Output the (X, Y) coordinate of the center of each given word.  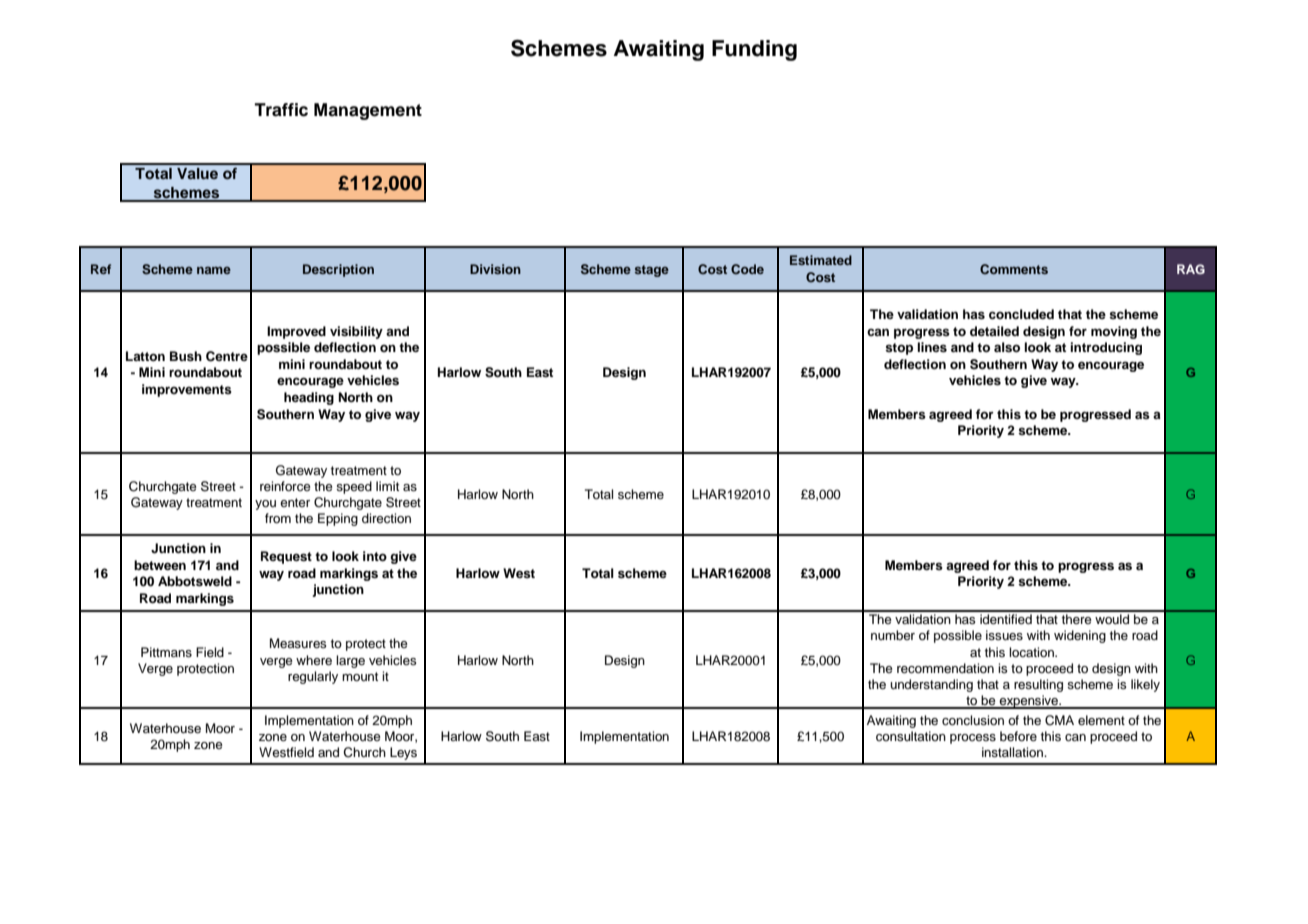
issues (1004, 635)
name (214, 270)
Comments (1014, 269)
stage (651, 271)
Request (286, 557)
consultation (911, 736)
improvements (187, 390)
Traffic (281, 110)
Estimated (821, 260)
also (1007, 347)
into (375, 556)
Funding (754, 50)
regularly (313, 677)
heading (309, 398)
